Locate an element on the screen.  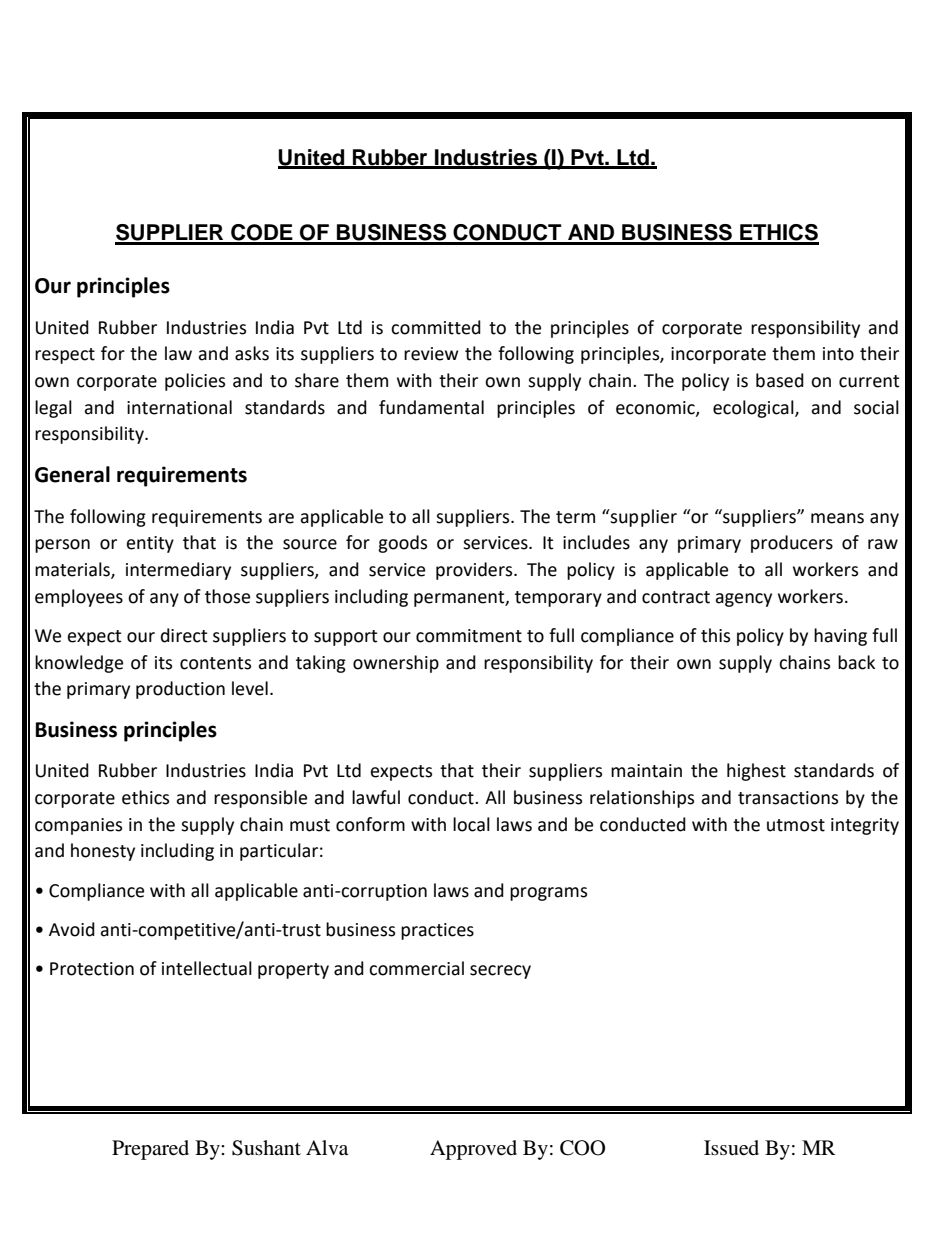
Avoid is located at coordinates (72, 929).
